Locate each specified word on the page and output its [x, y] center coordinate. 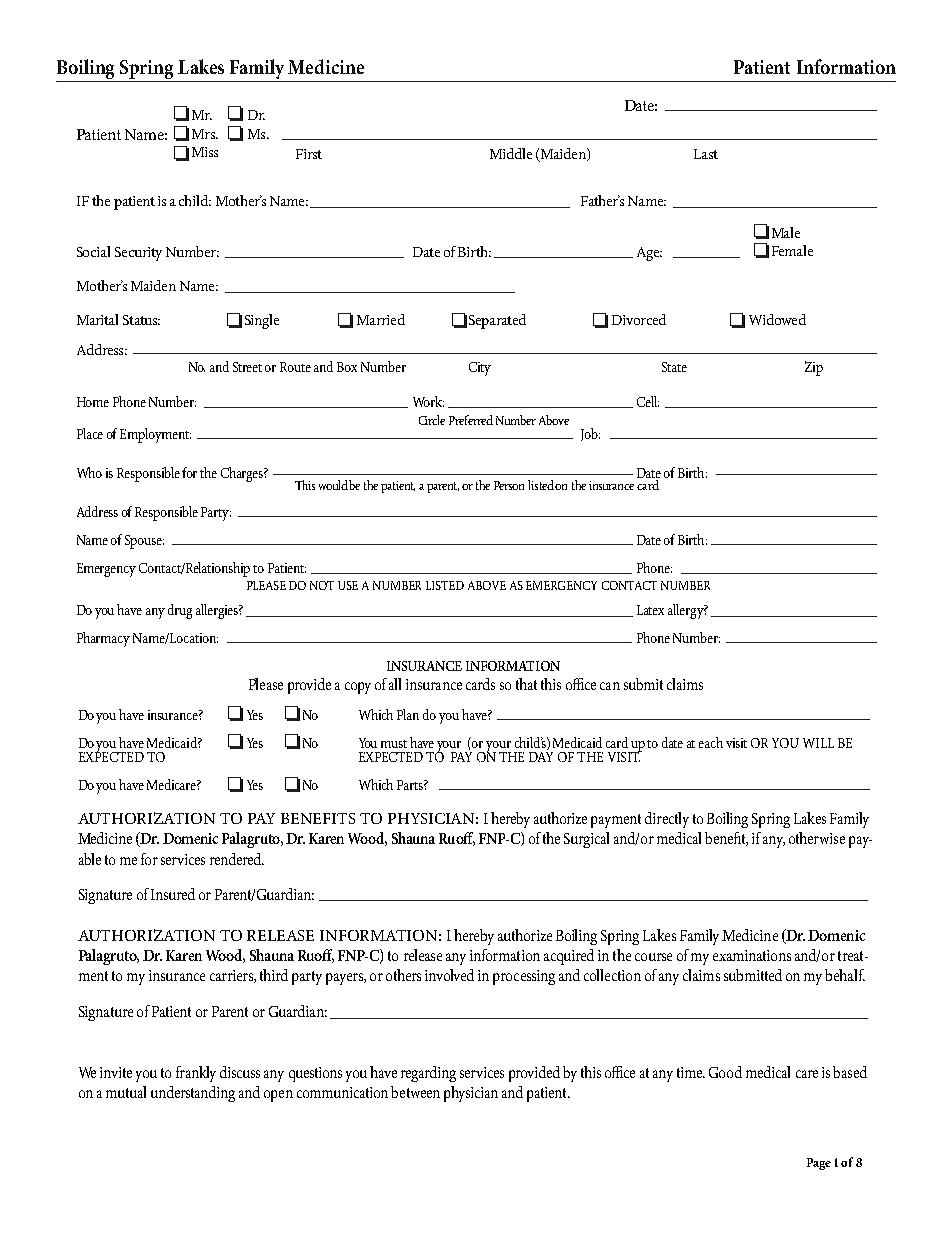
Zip [814, 368]
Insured [173, 894]
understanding [193, 1094]
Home [93, 402]
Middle [511, 153]
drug [180, 611]
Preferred [471, 420]
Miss [205, 152]
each [711, 742]
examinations [752, 955]
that [526, 684]
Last [706, 154]
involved [449, 975]
